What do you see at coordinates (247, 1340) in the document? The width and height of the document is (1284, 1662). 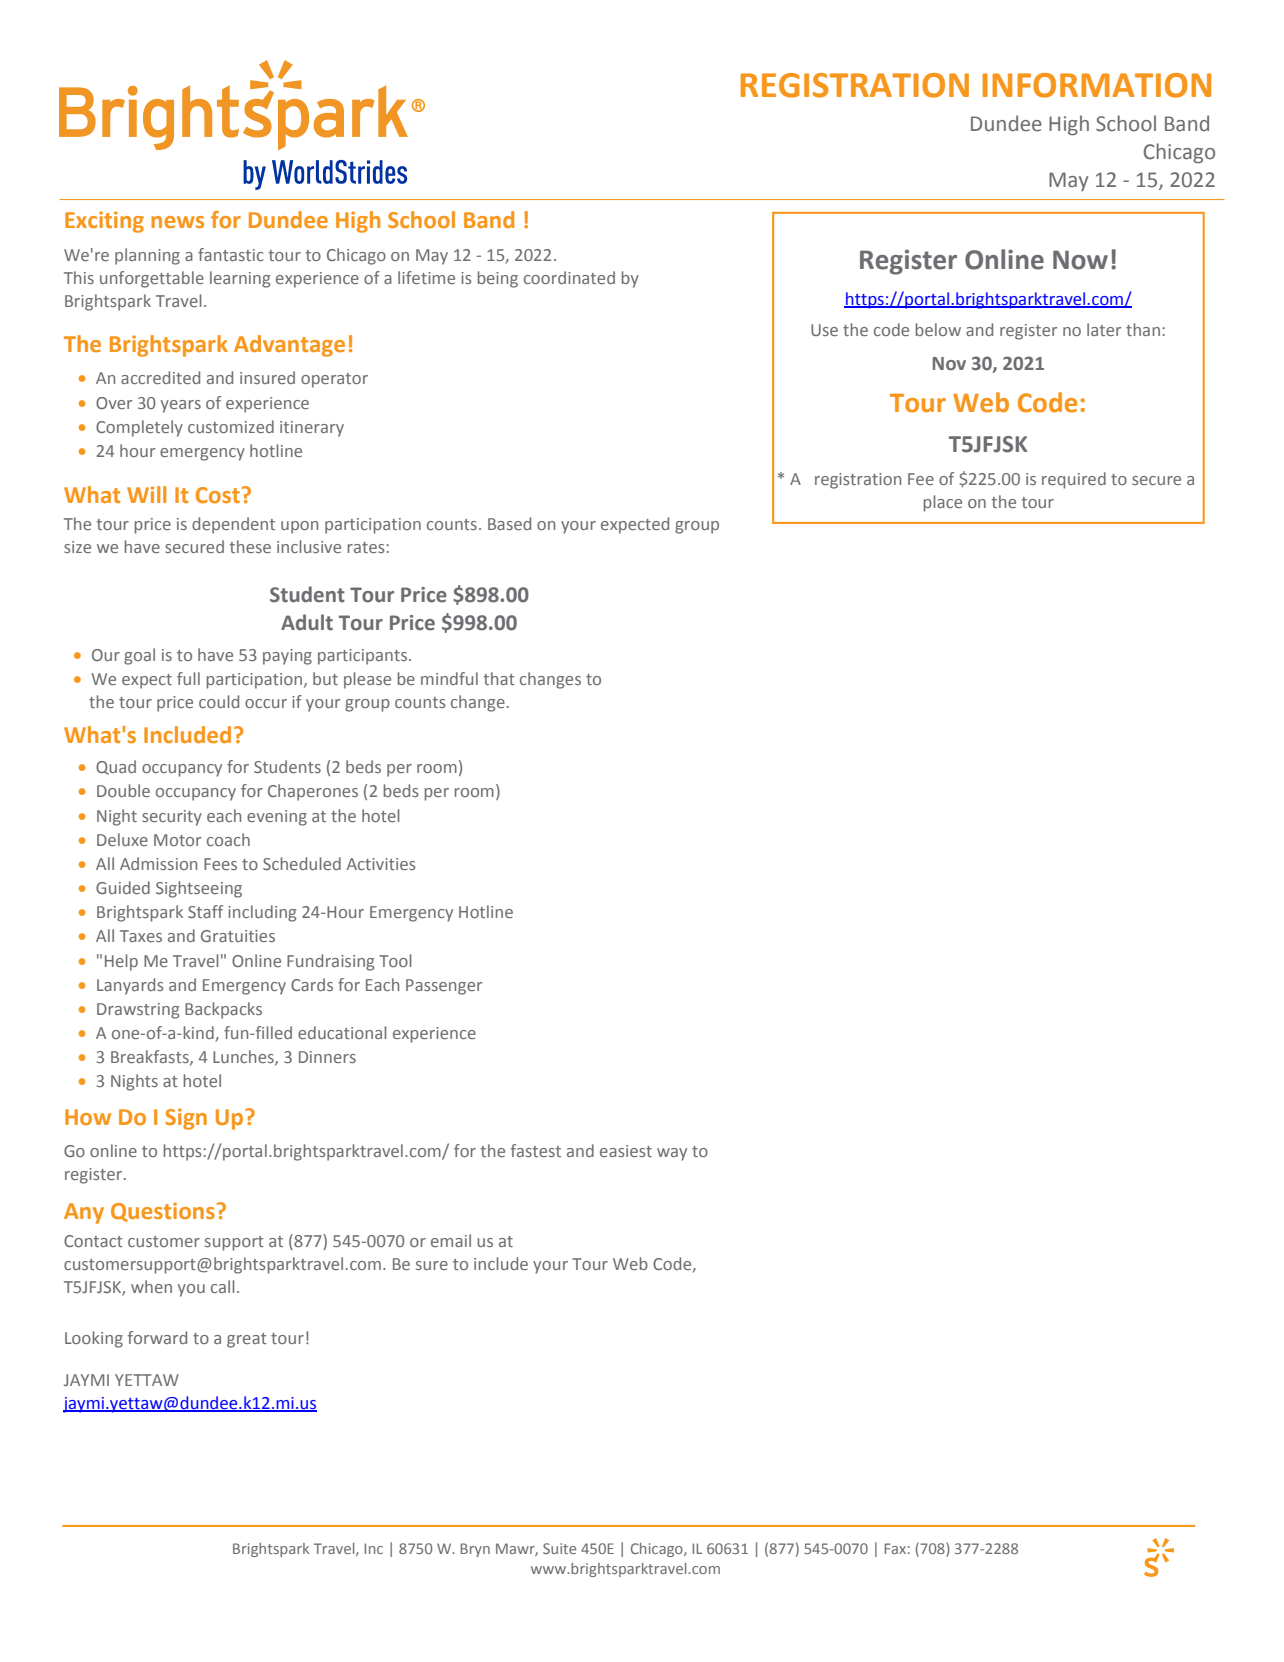 I see `great` at bounding box center [247, 1340].
